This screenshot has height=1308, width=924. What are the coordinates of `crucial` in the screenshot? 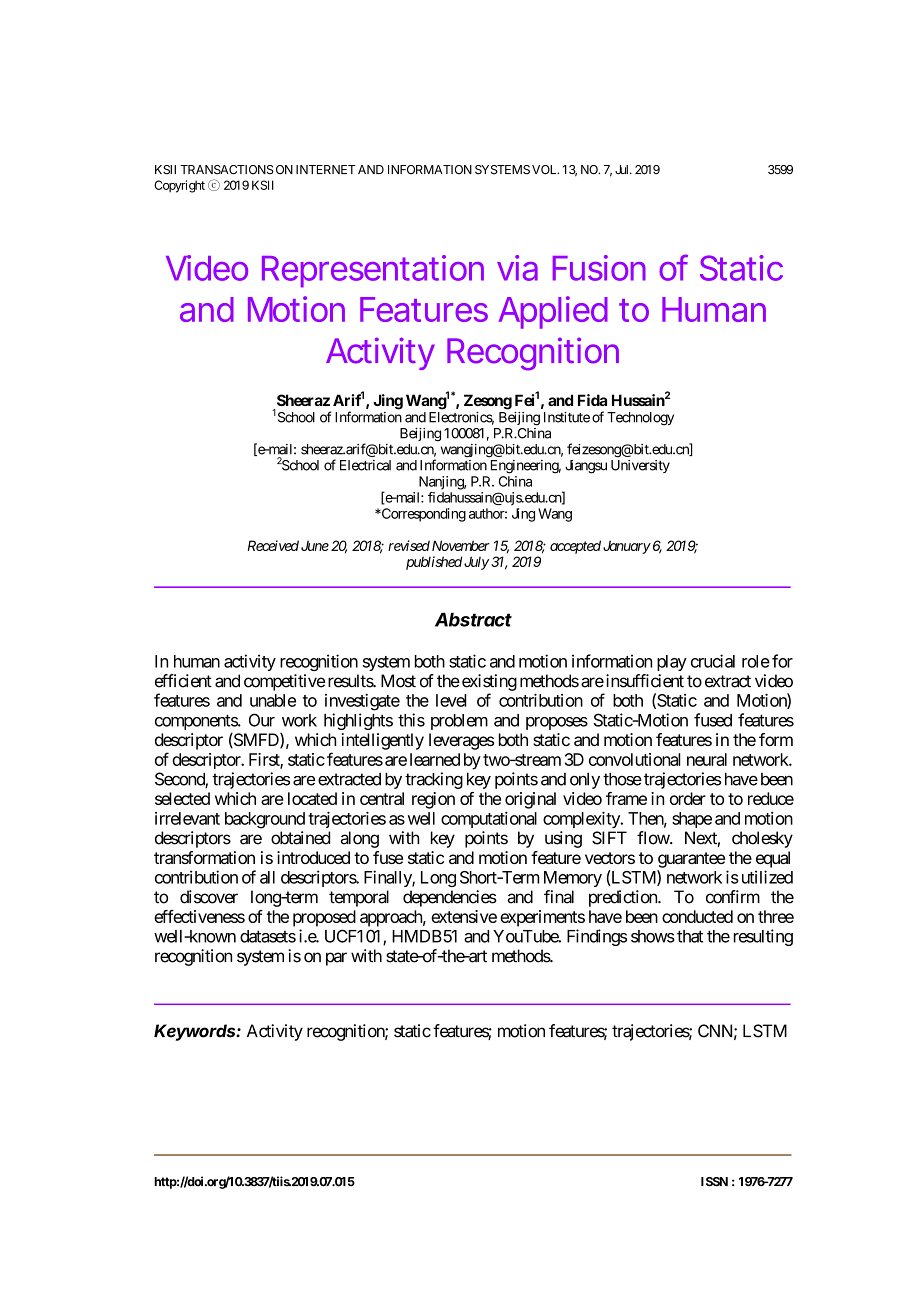 It's located at (713, 661).
